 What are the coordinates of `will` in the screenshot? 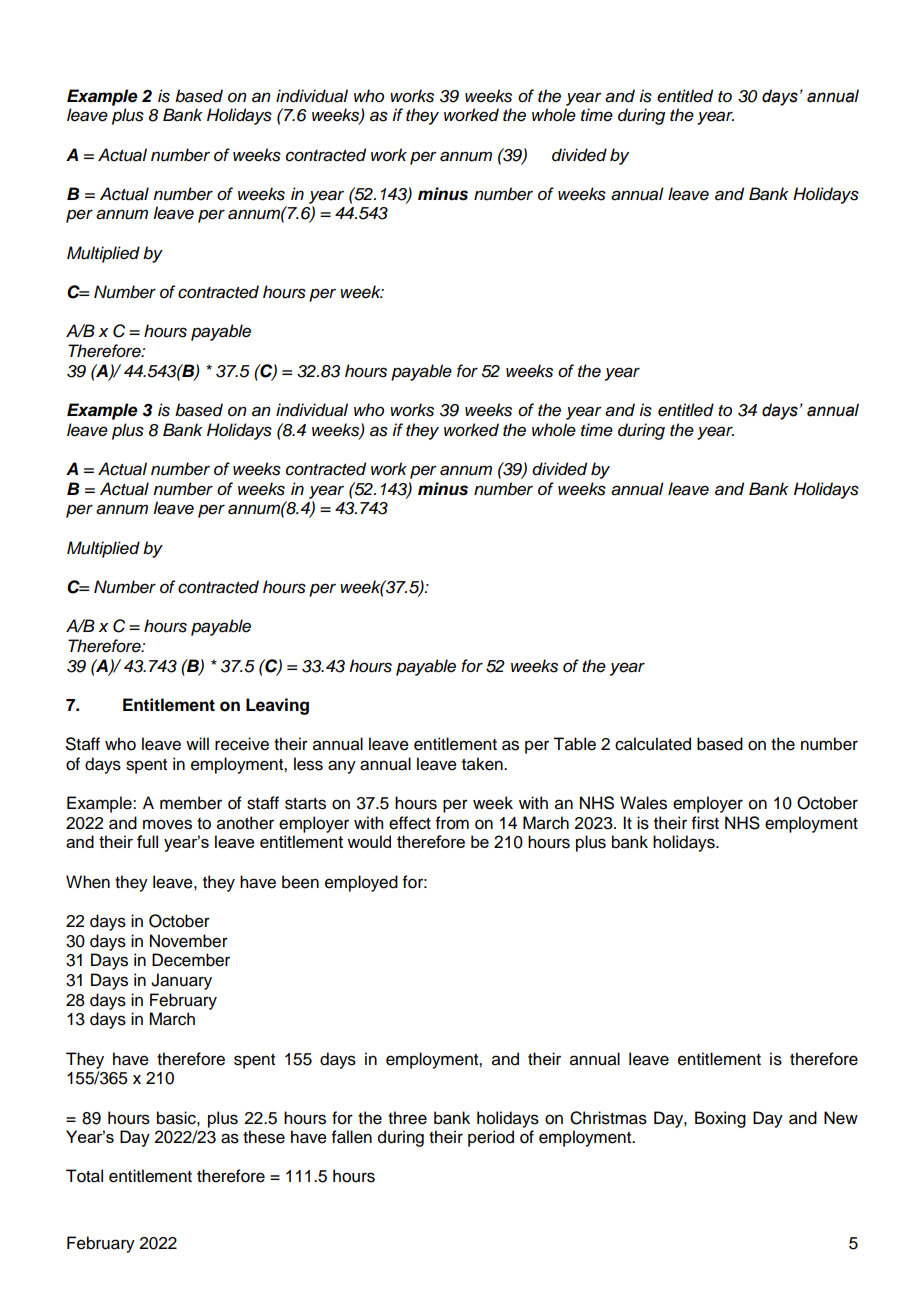 It's located at (197, 743).
